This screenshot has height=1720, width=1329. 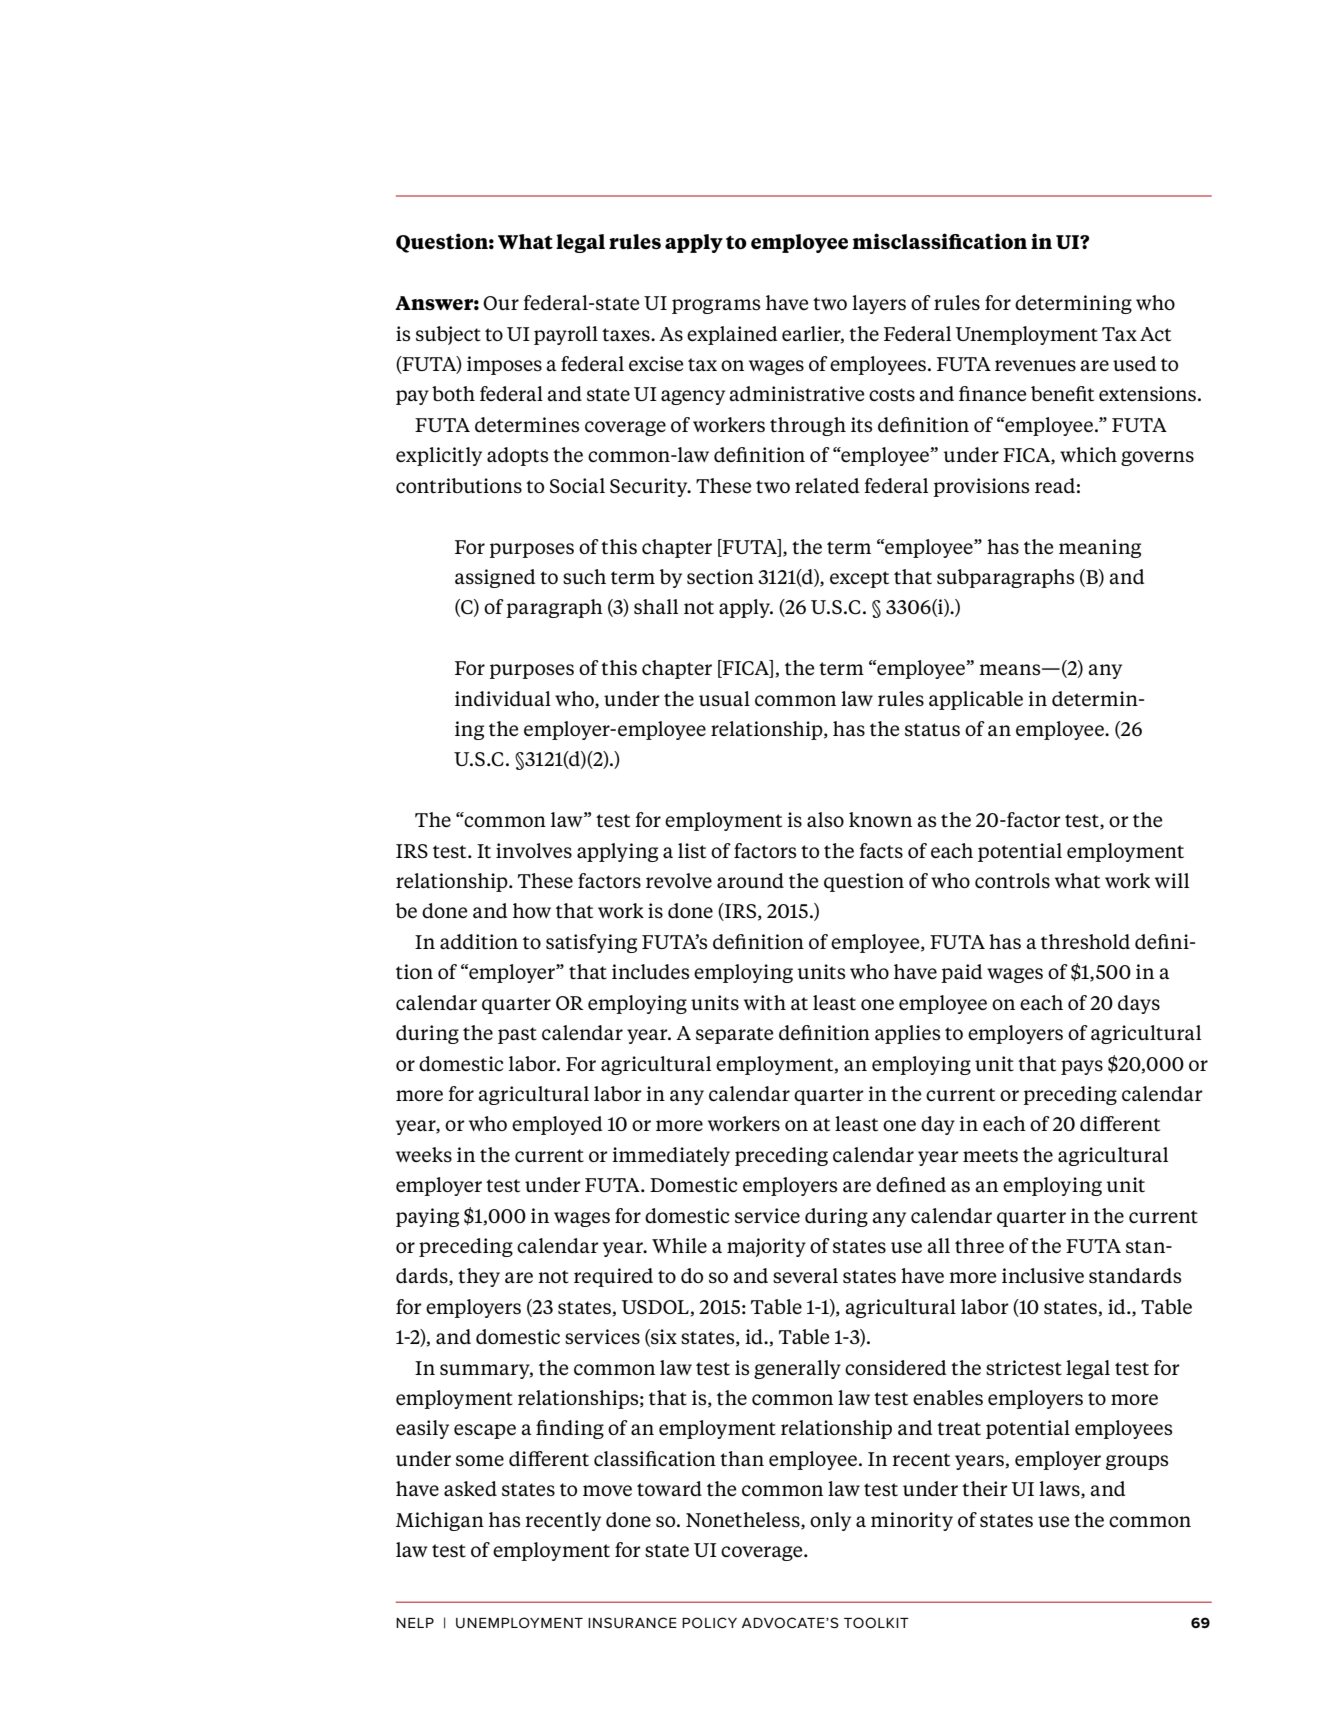 I want to click on individual, so click(x=503, y=698).
